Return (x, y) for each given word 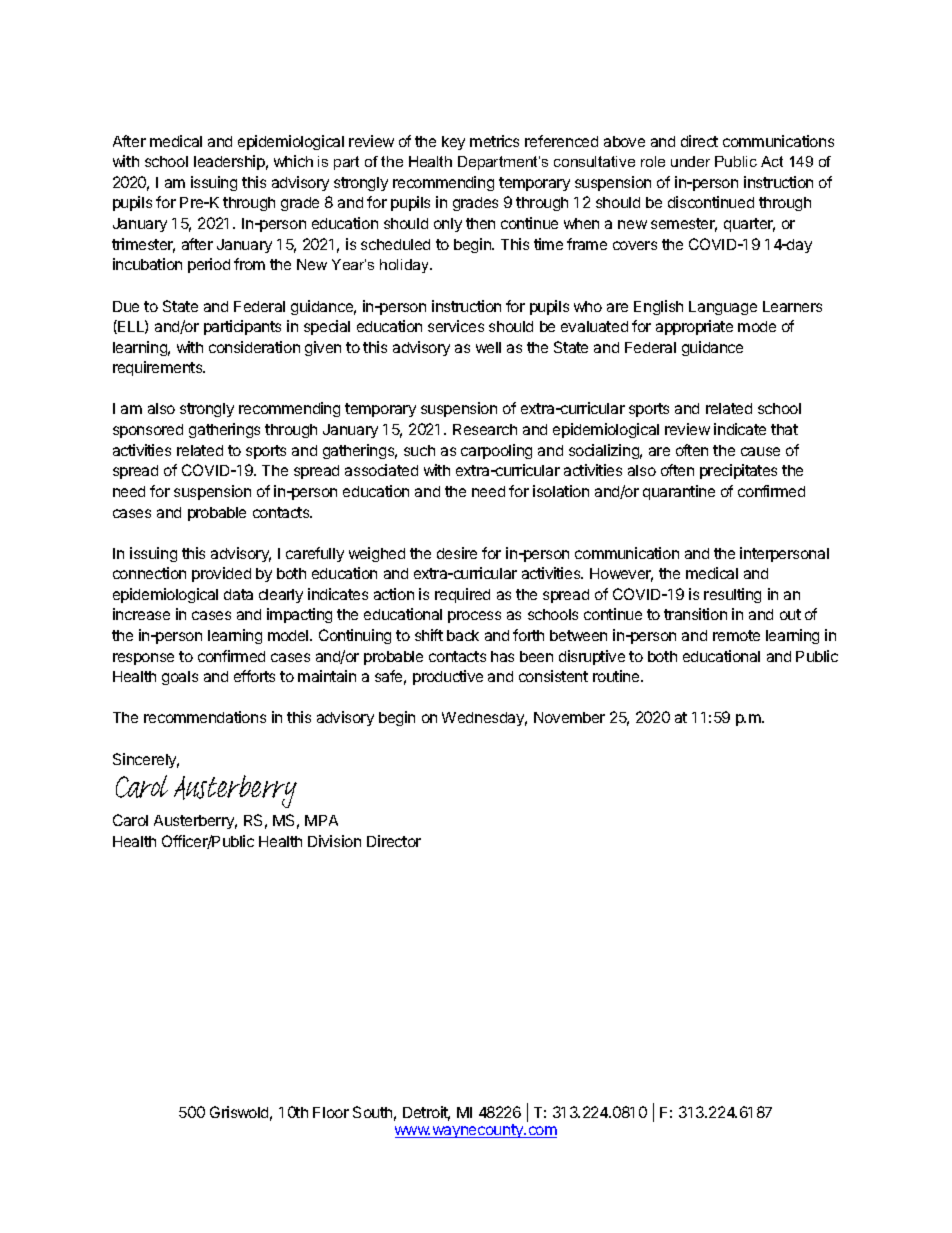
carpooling (496, 451)
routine (617, 676)
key (453, 143)
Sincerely (146, 760)
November (569, 717)
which (293, 161)
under (690, 161)
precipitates (738, 471)
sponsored (148, 431)
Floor (331, 1112)
